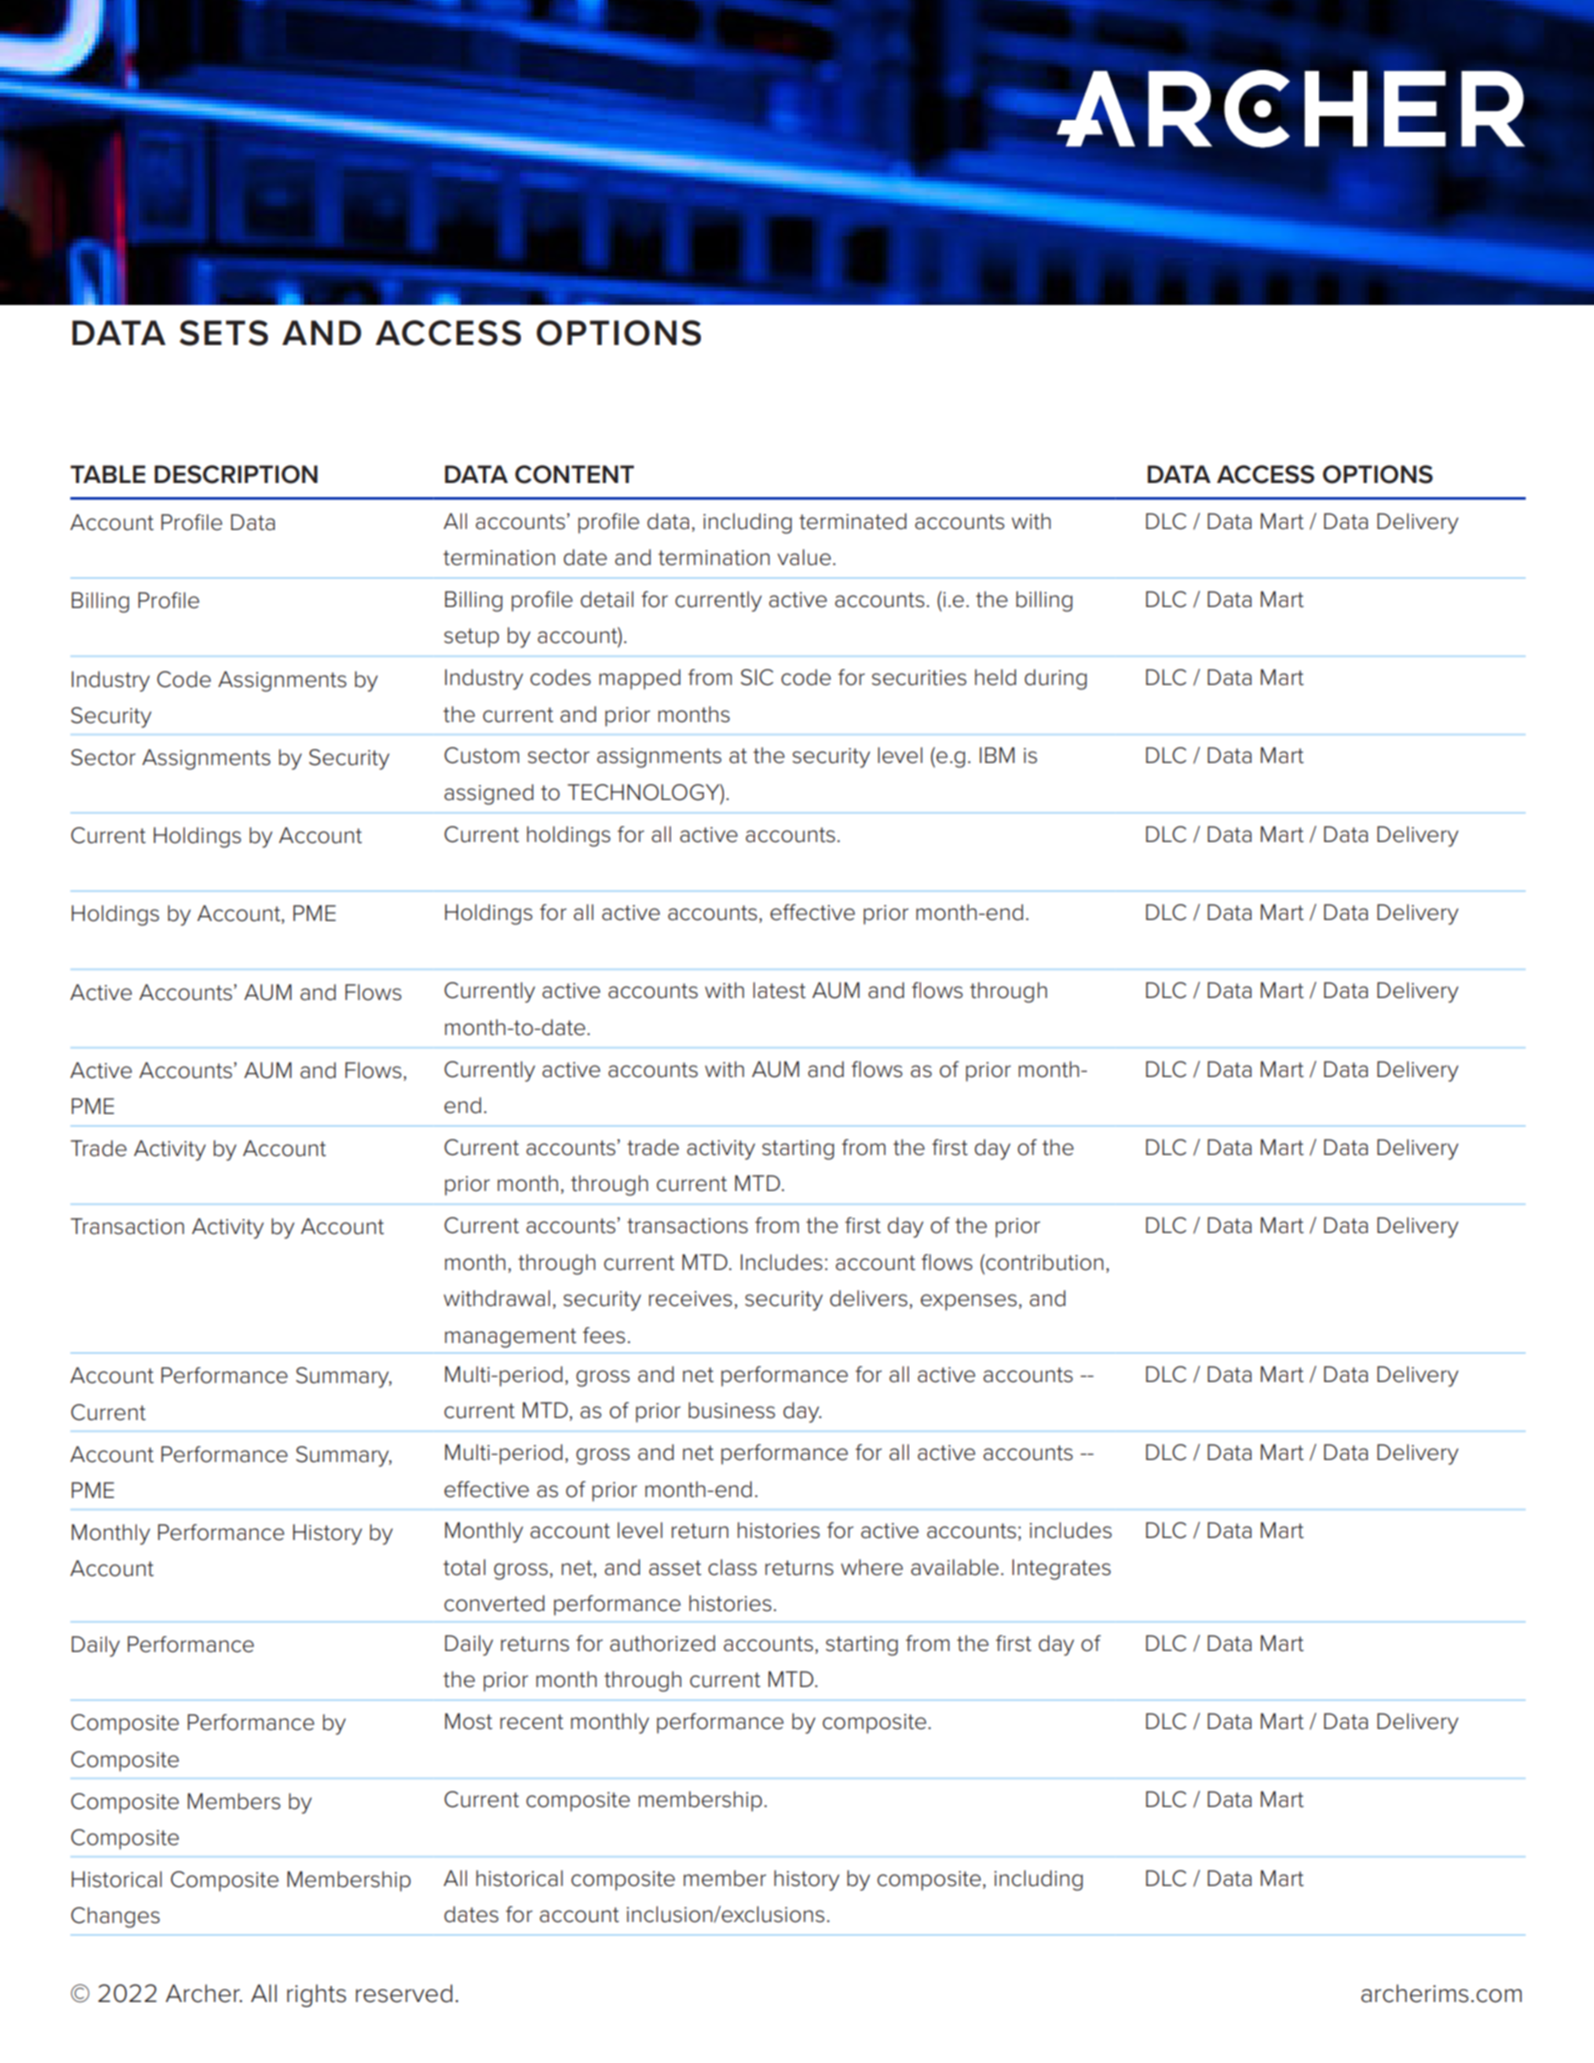 Image resolution: width=1594 pixels, height=2063 pixels. Describe the element at coordinates (955, 1567) in the image. I see `available` at that location.
